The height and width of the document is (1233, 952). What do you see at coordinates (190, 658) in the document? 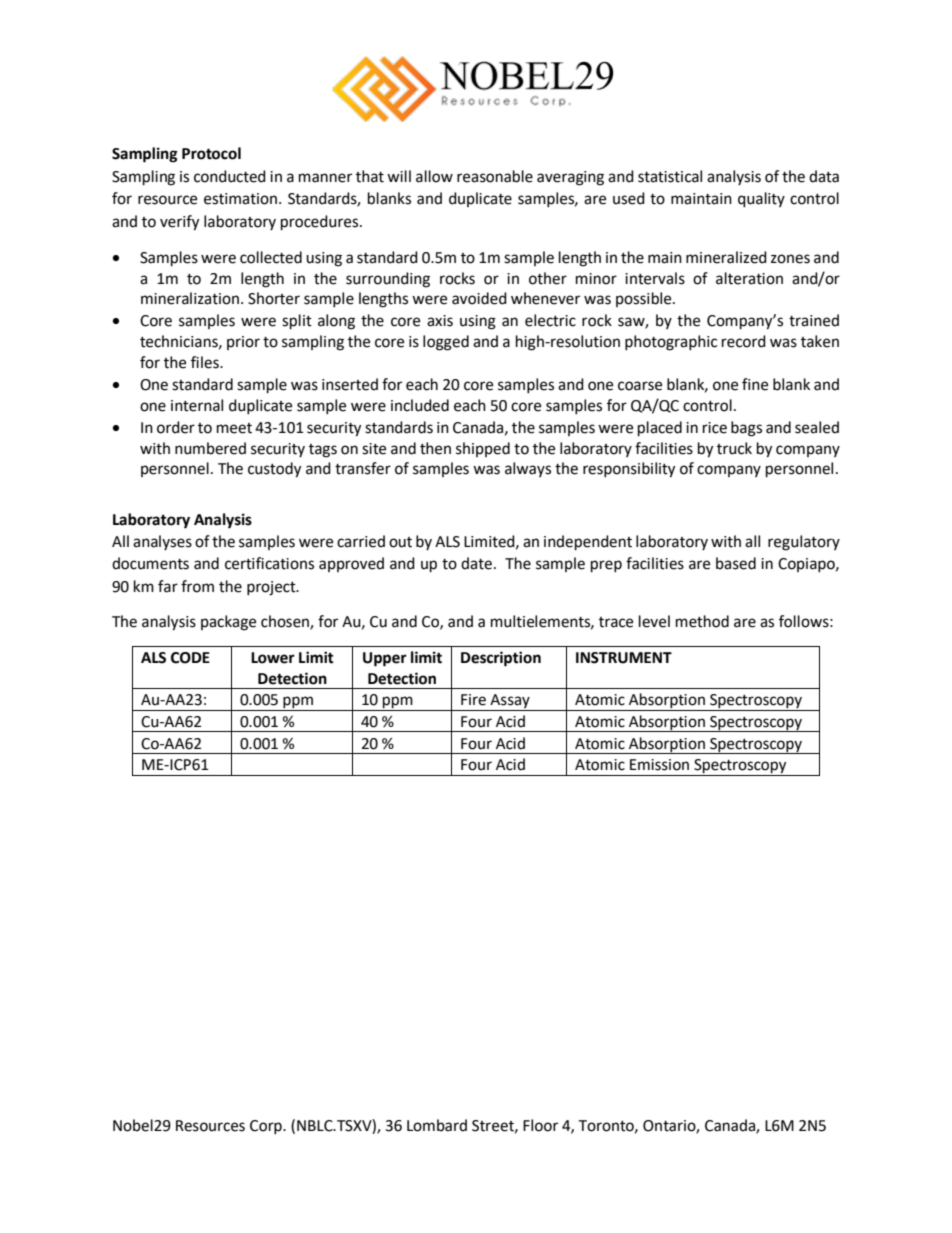
I see `CODE` at bounding box center [190, 658].
